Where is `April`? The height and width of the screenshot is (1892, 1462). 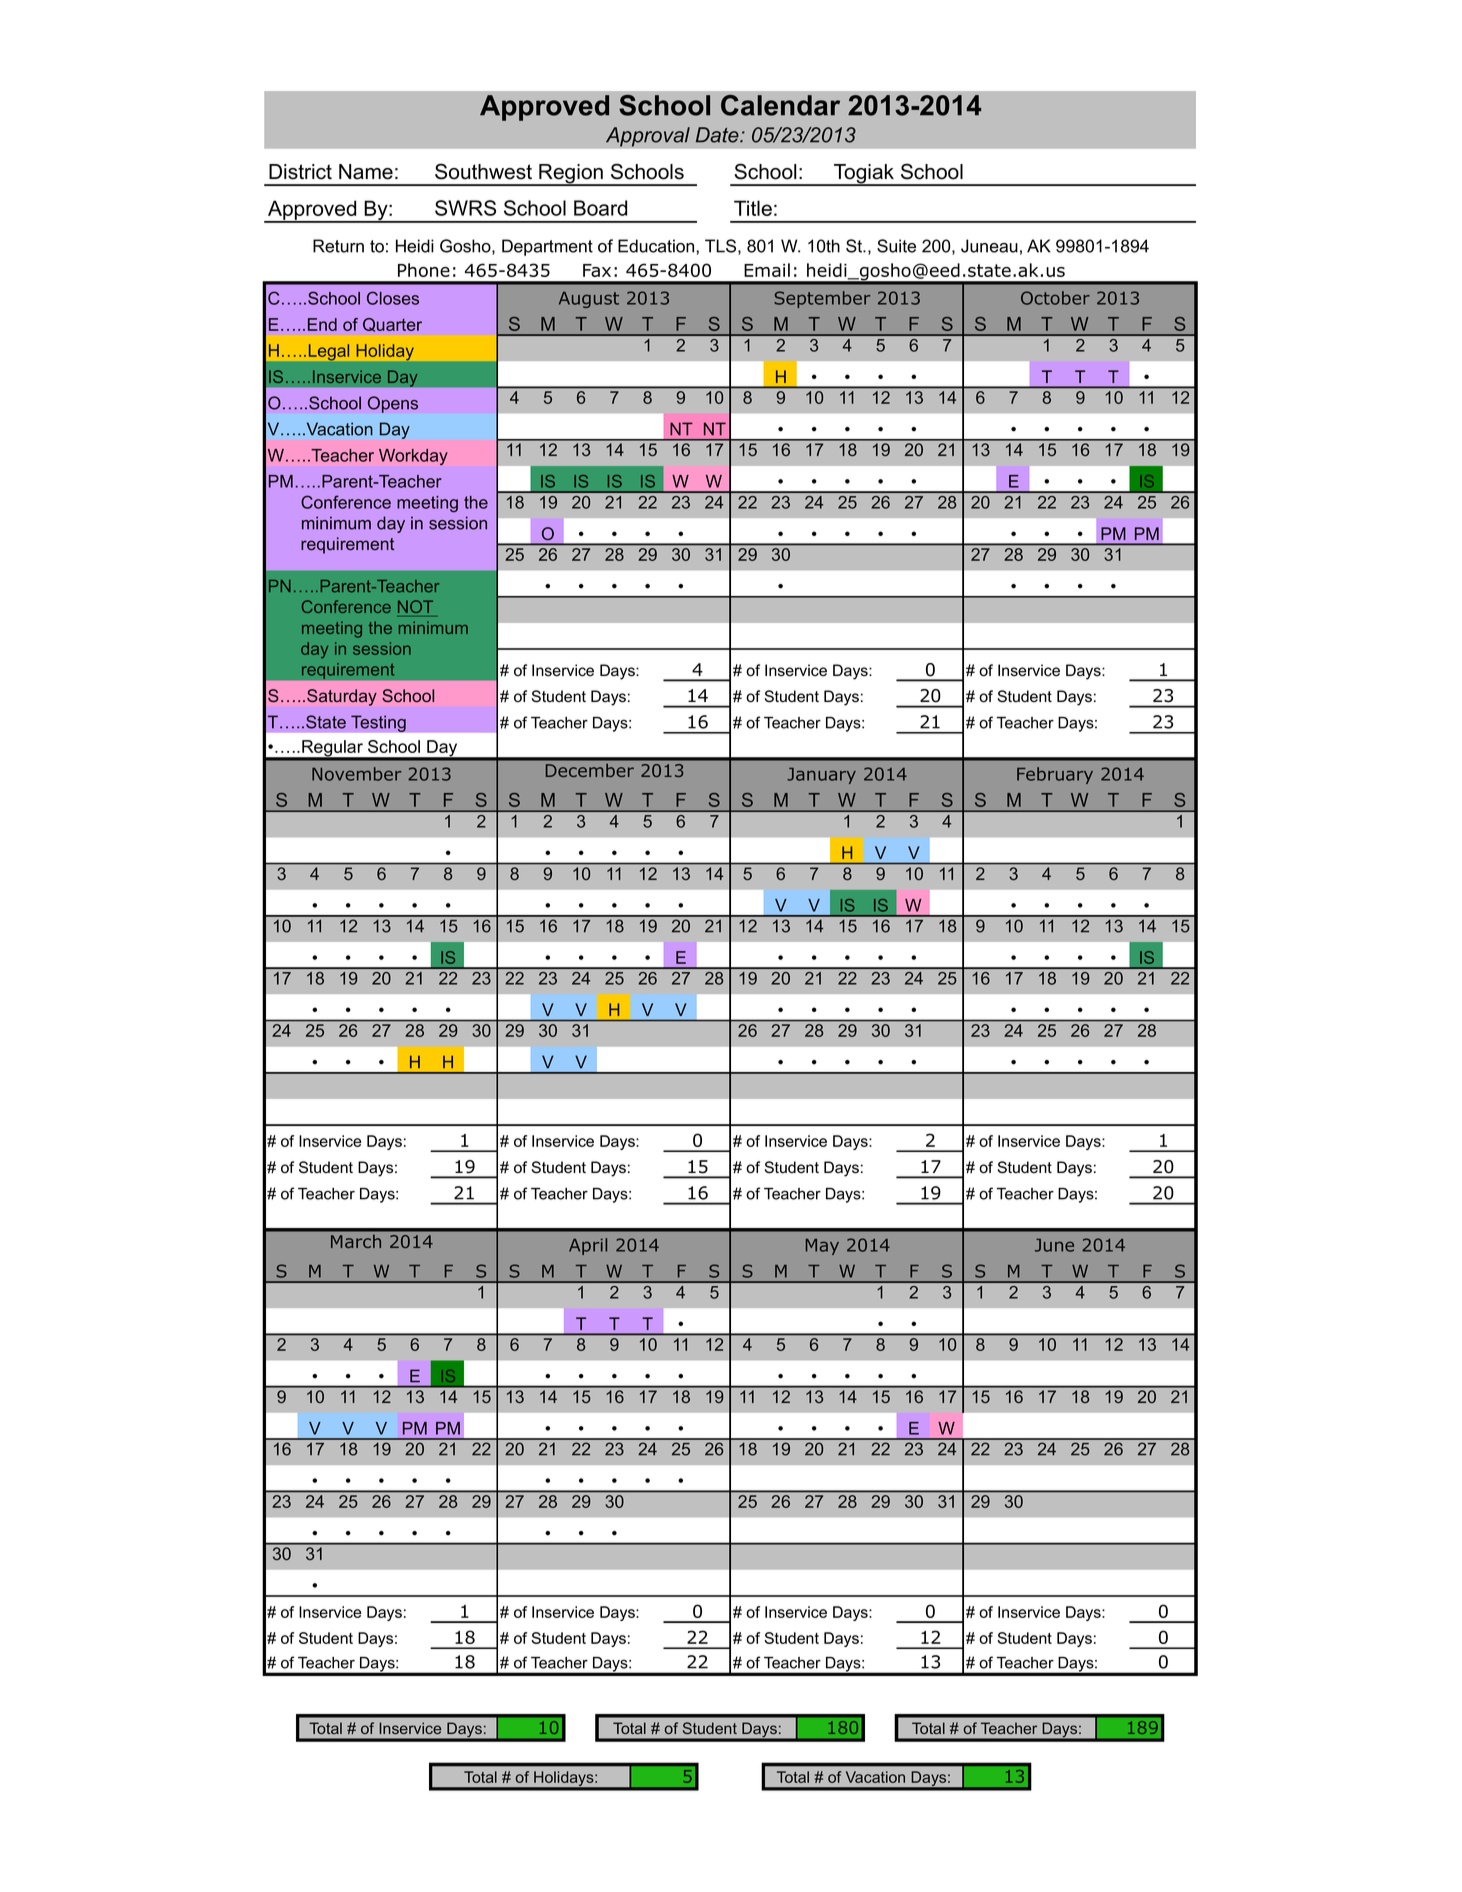 April is located at coordinates (588, 1246).
